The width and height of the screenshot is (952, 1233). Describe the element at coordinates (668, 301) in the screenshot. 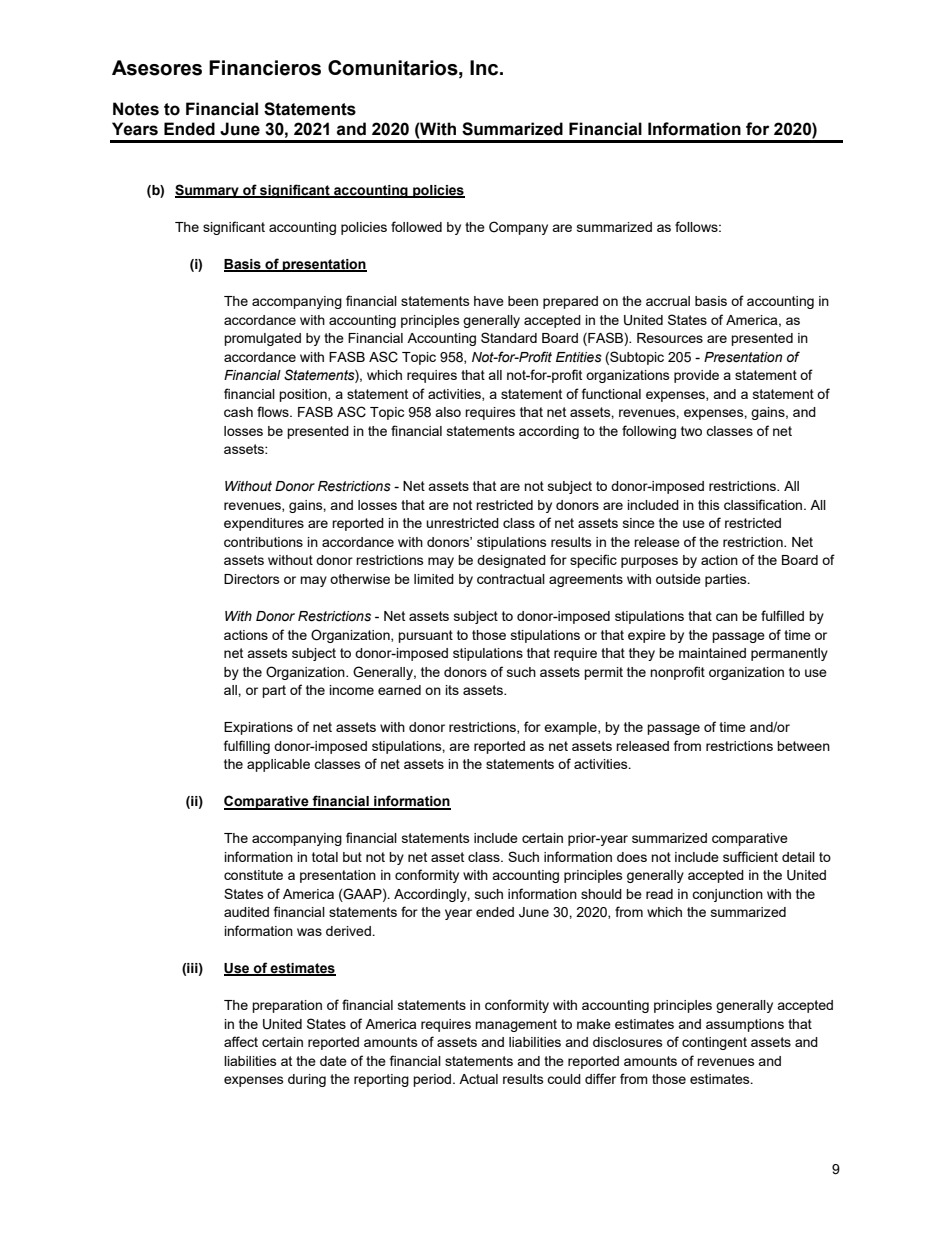

I see `accrual` at that location.
